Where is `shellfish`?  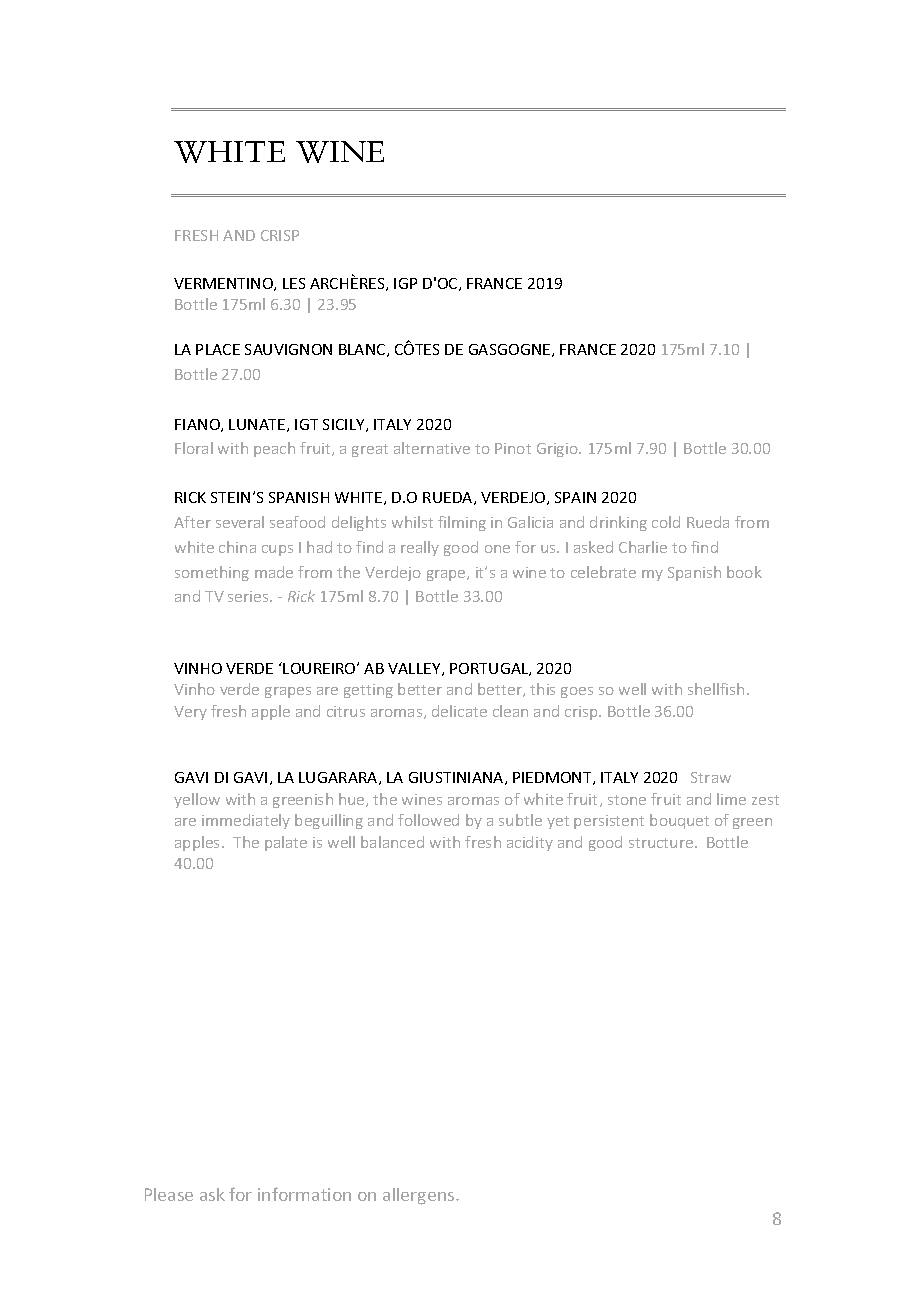 shellfish is located at coordinates (716, 689).
